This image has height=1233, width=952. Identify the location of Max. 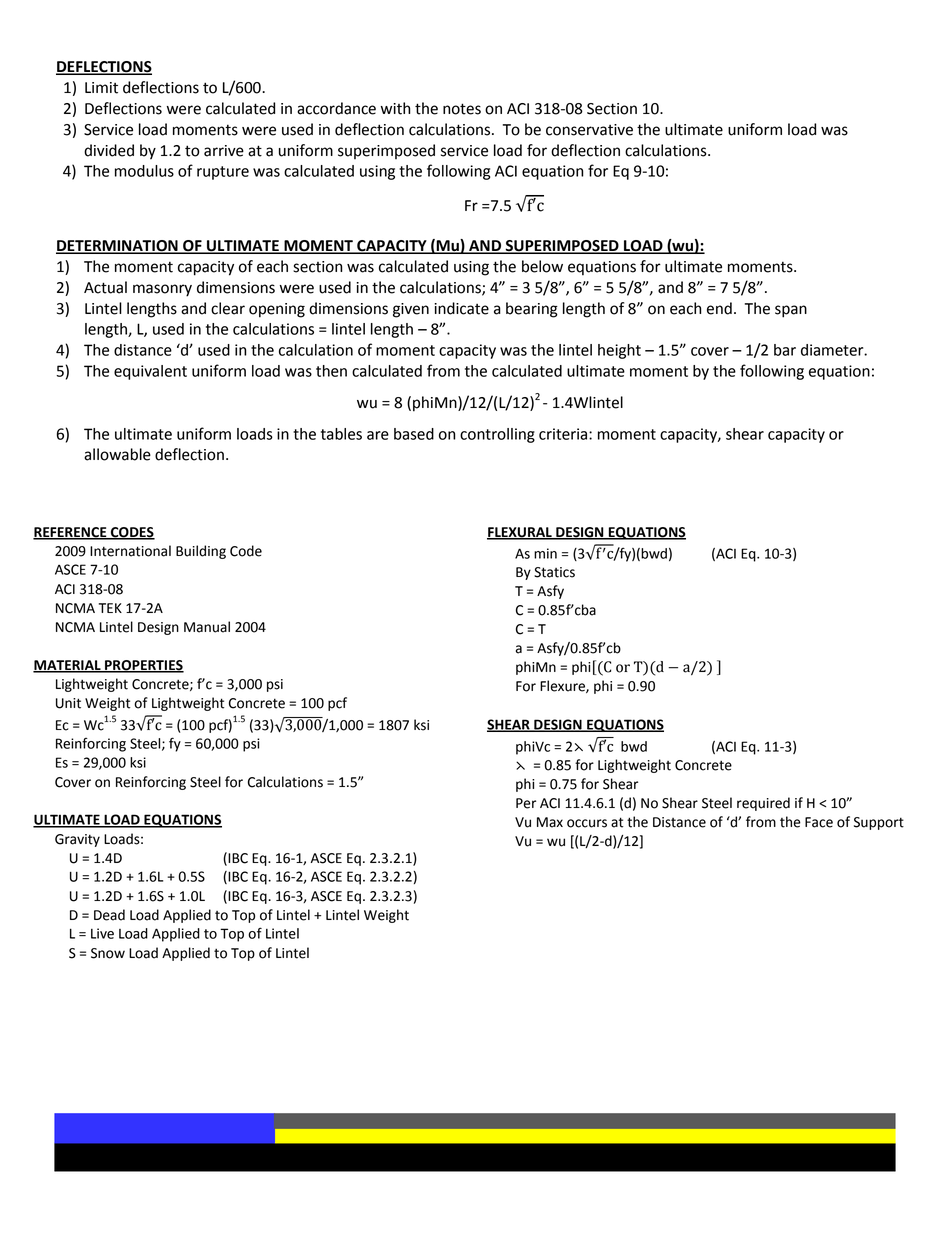
(550, 822).
